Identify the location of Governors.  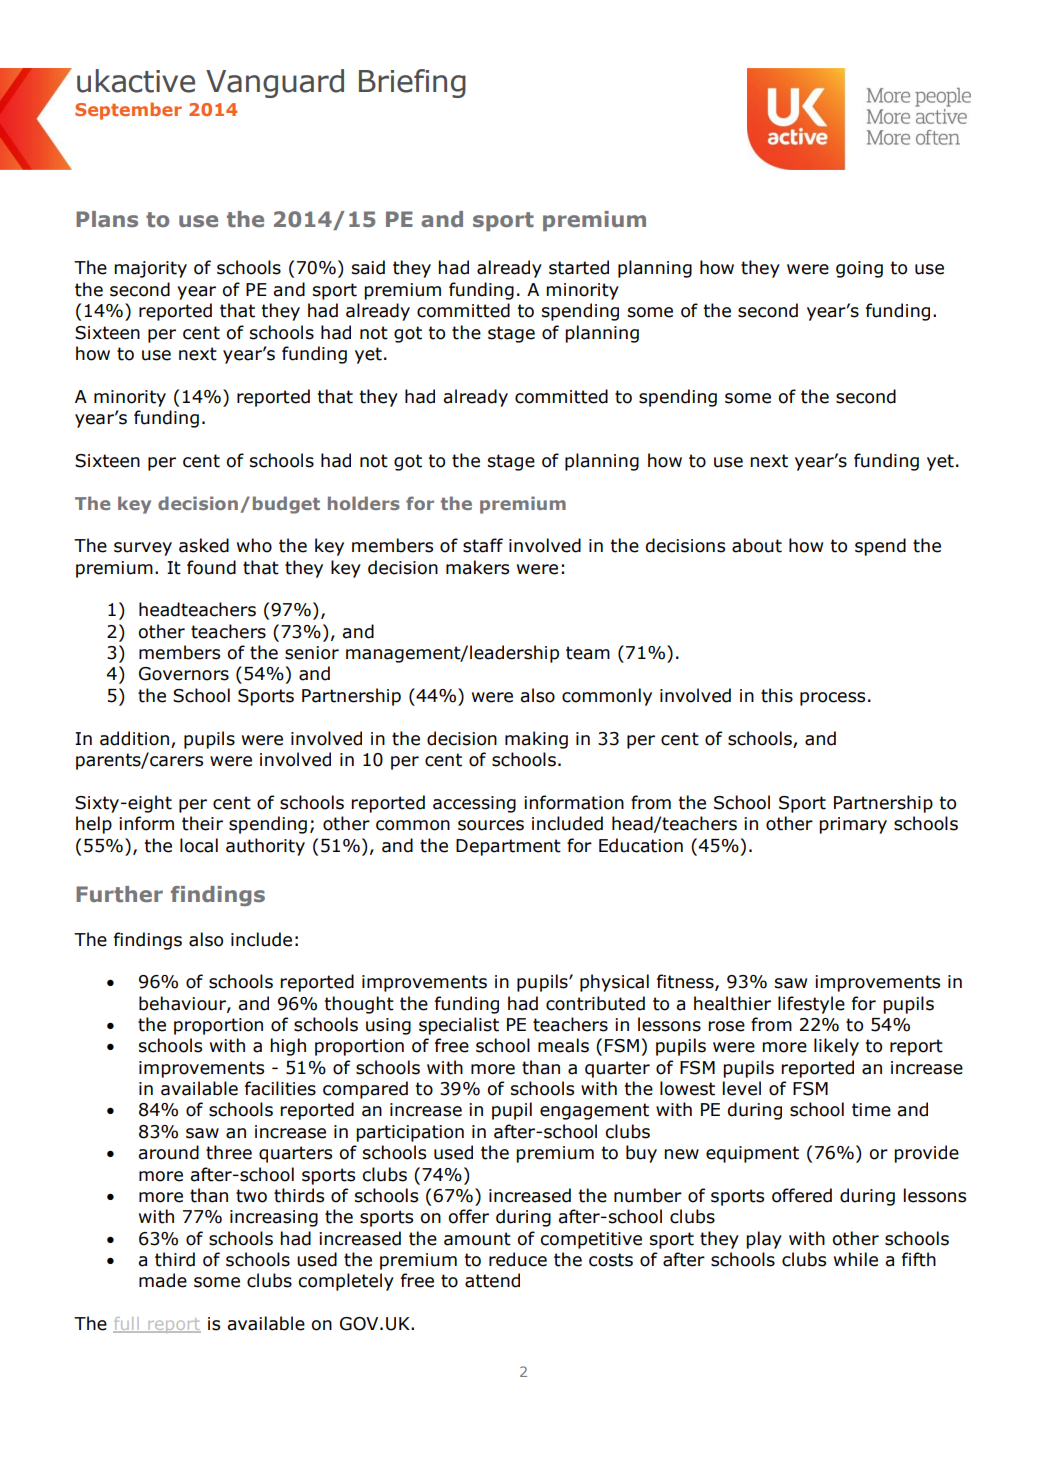
(184, 674).
